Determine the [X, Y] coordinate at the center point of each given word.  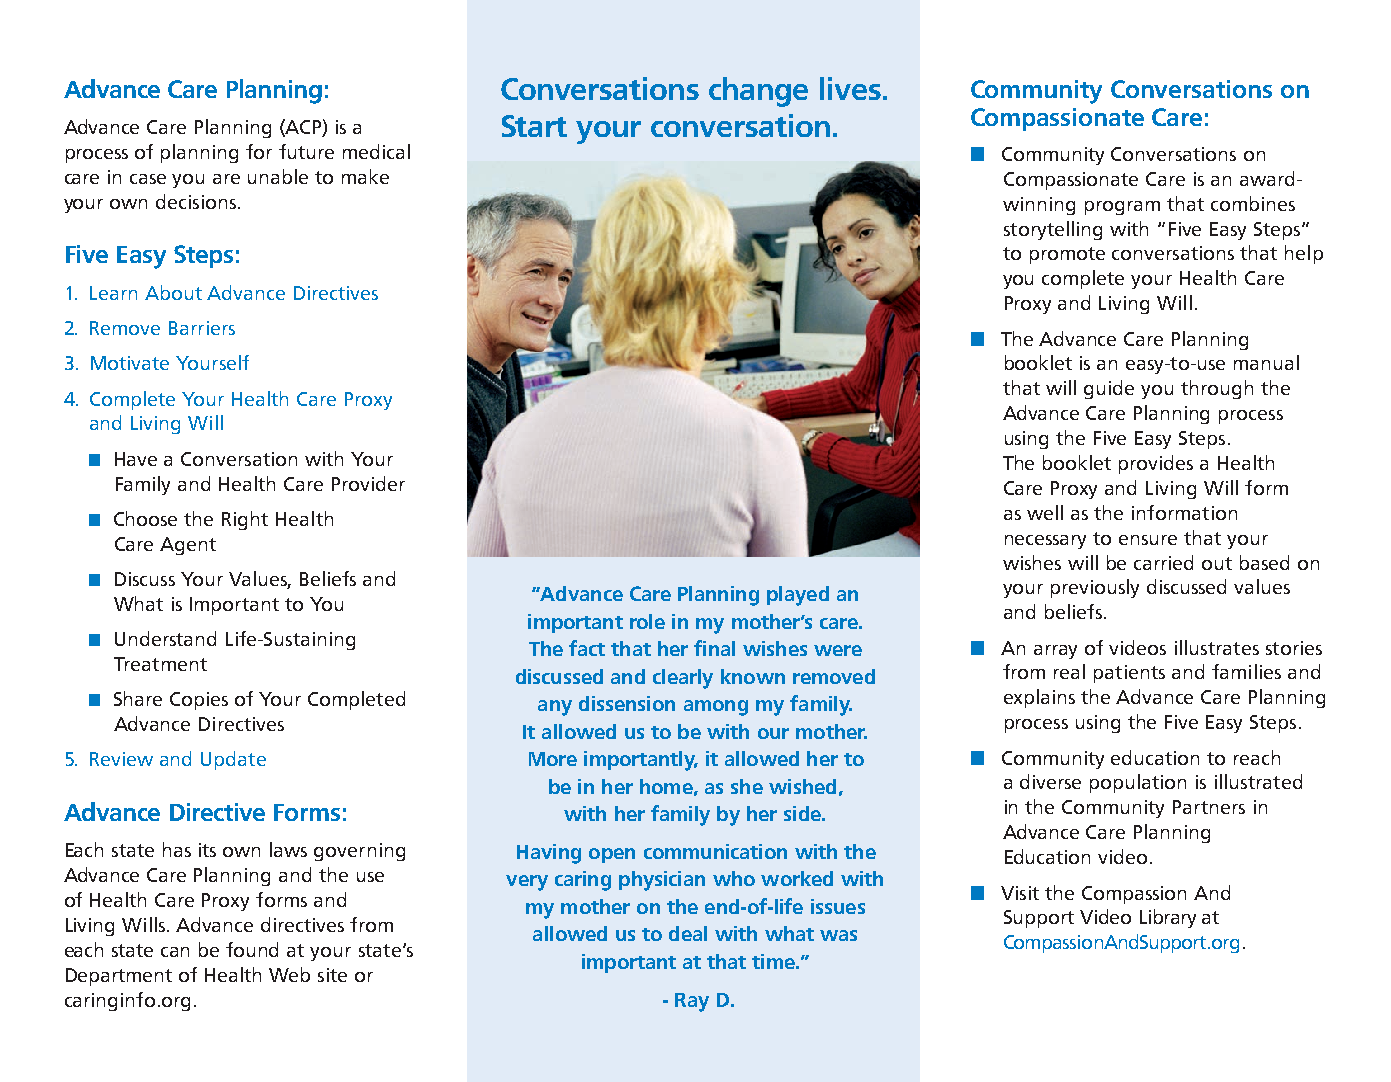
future [306, 151]
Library [1168, 918]
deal [688, 933]
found [252, 949]
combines [1253, 203]
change [758, 92]
